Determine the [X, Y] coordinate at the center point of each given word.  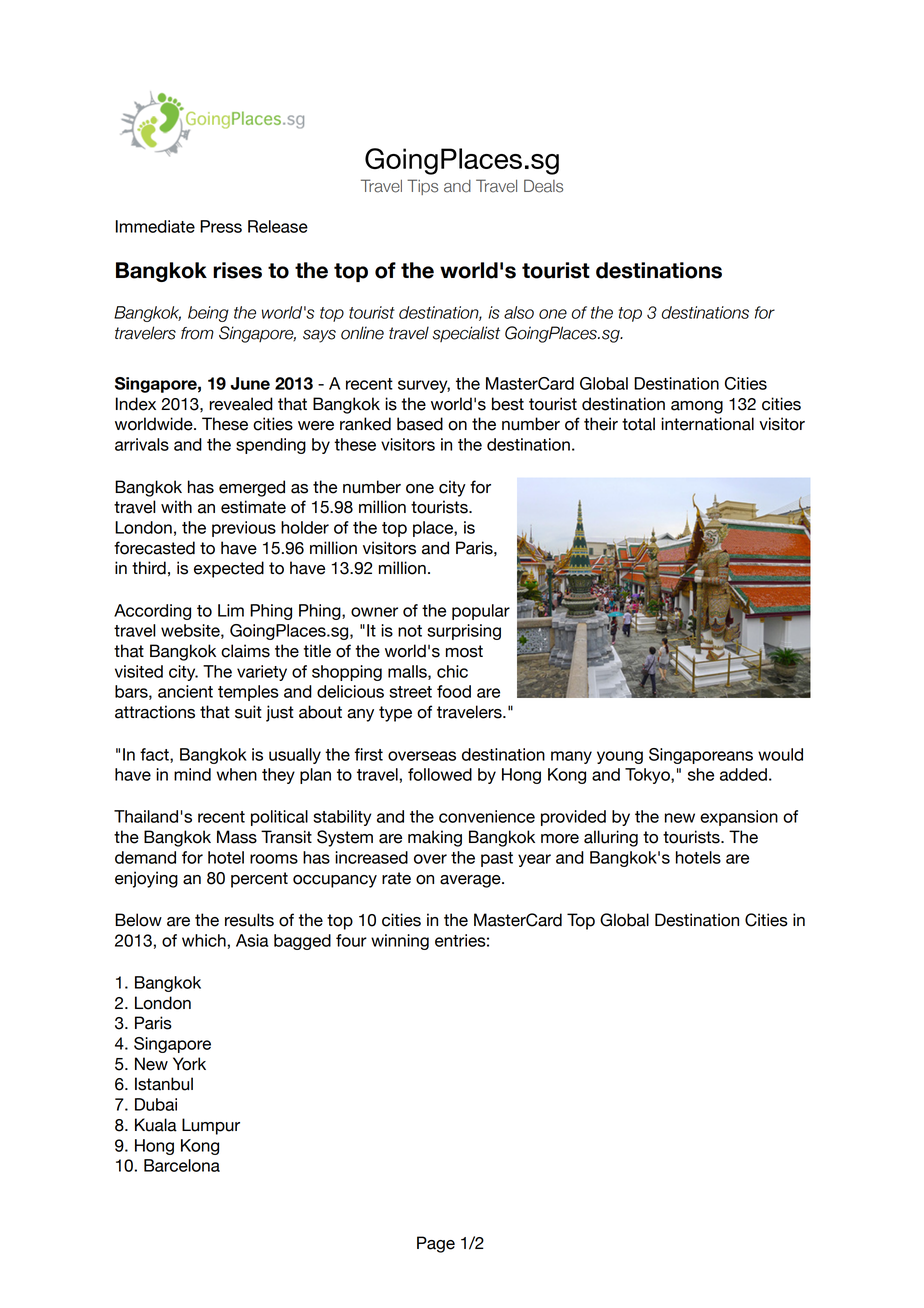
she [701, 774]
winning [400, 942]
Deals [543, 186]
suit [248, 712]
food [454, 691]
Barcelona [182, 1165]
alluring [611, 838]
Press [221, 226]
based [420, 424]
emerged [252, 488]
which [204, 940]
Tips [422, 187]
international [707, 424]
